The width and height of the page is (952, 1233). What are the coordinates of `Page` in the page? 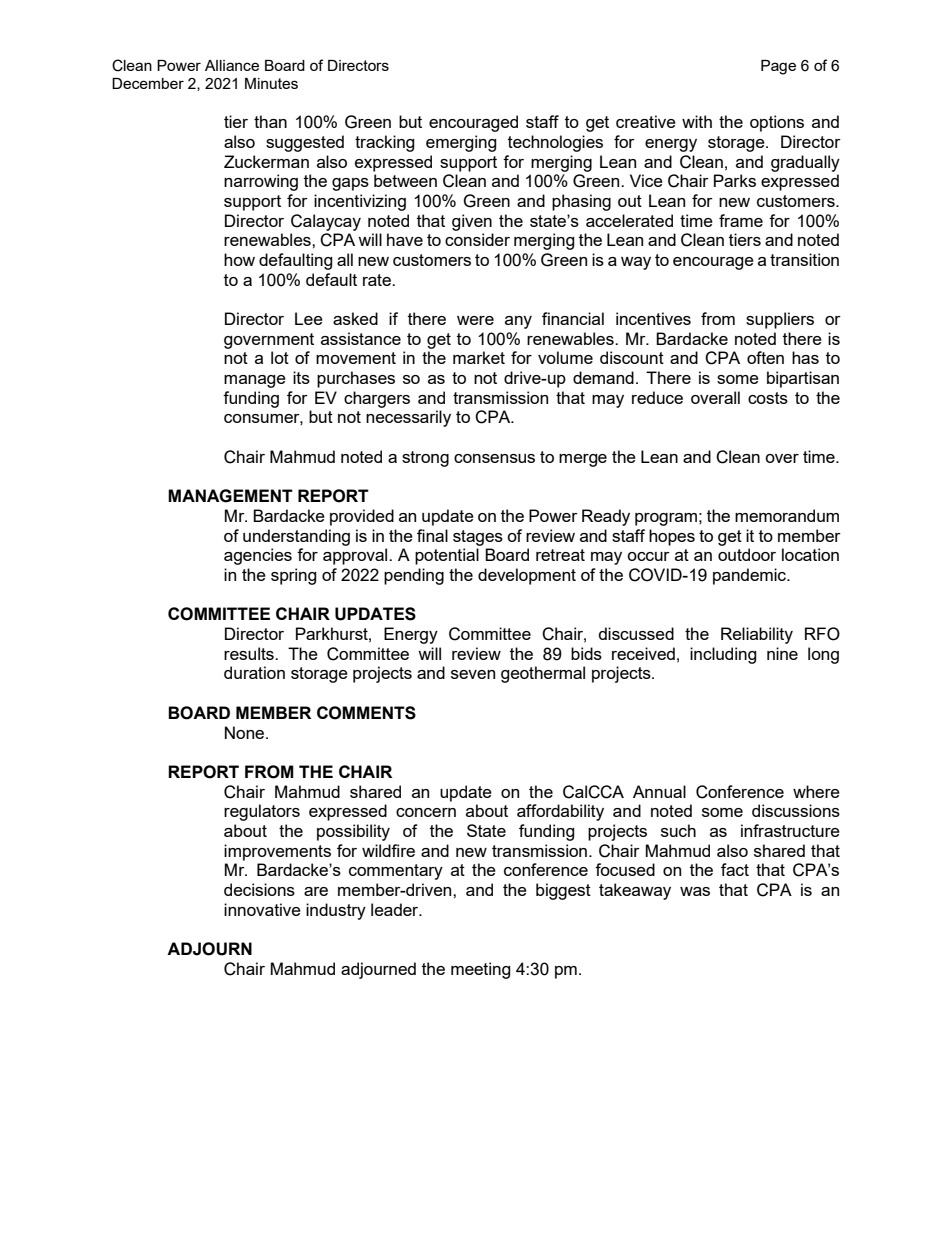 It's located at (778, 67).
